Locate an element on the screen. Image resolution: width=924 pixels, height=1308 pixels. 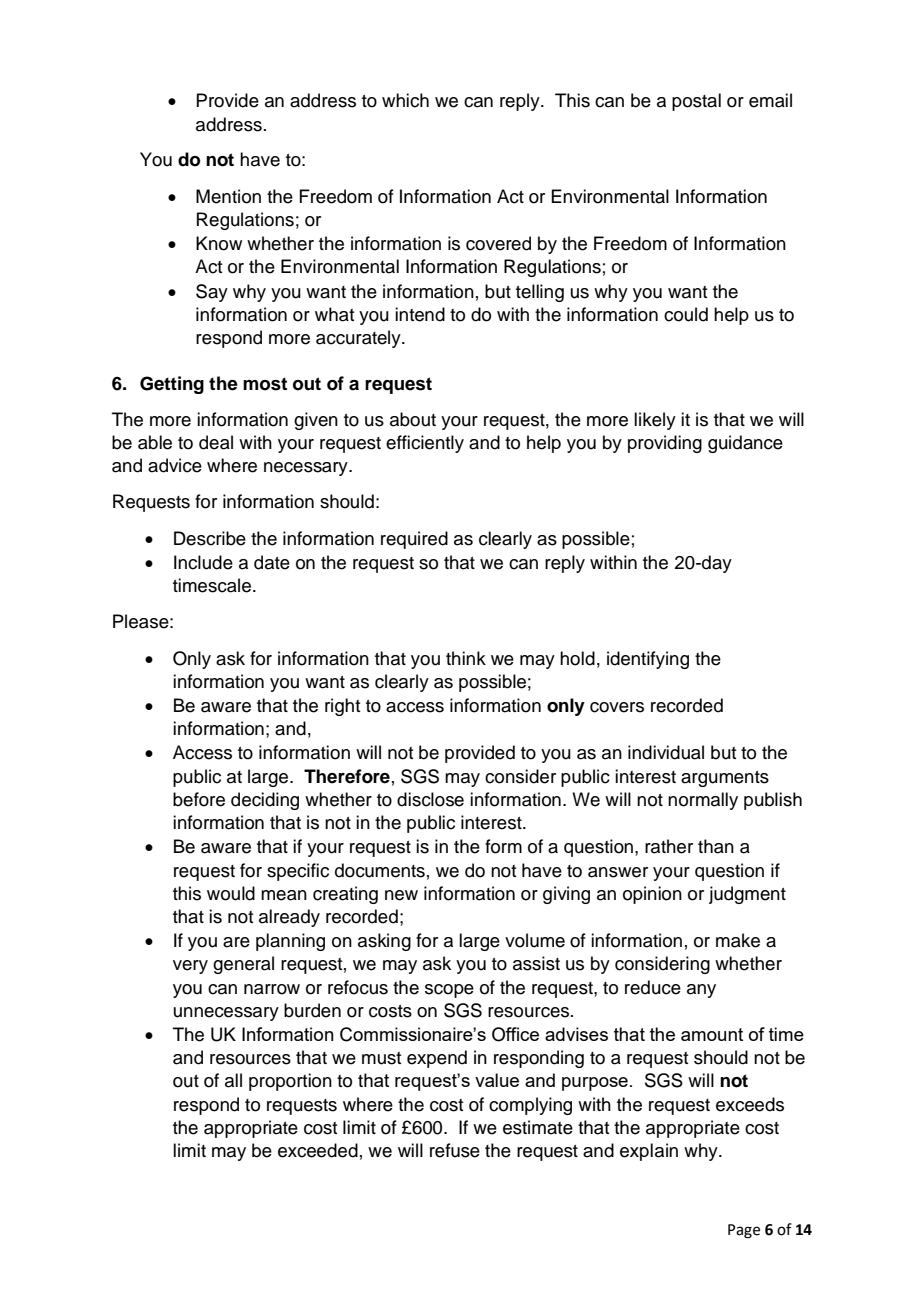
most is located at coordinates (265, 384).
